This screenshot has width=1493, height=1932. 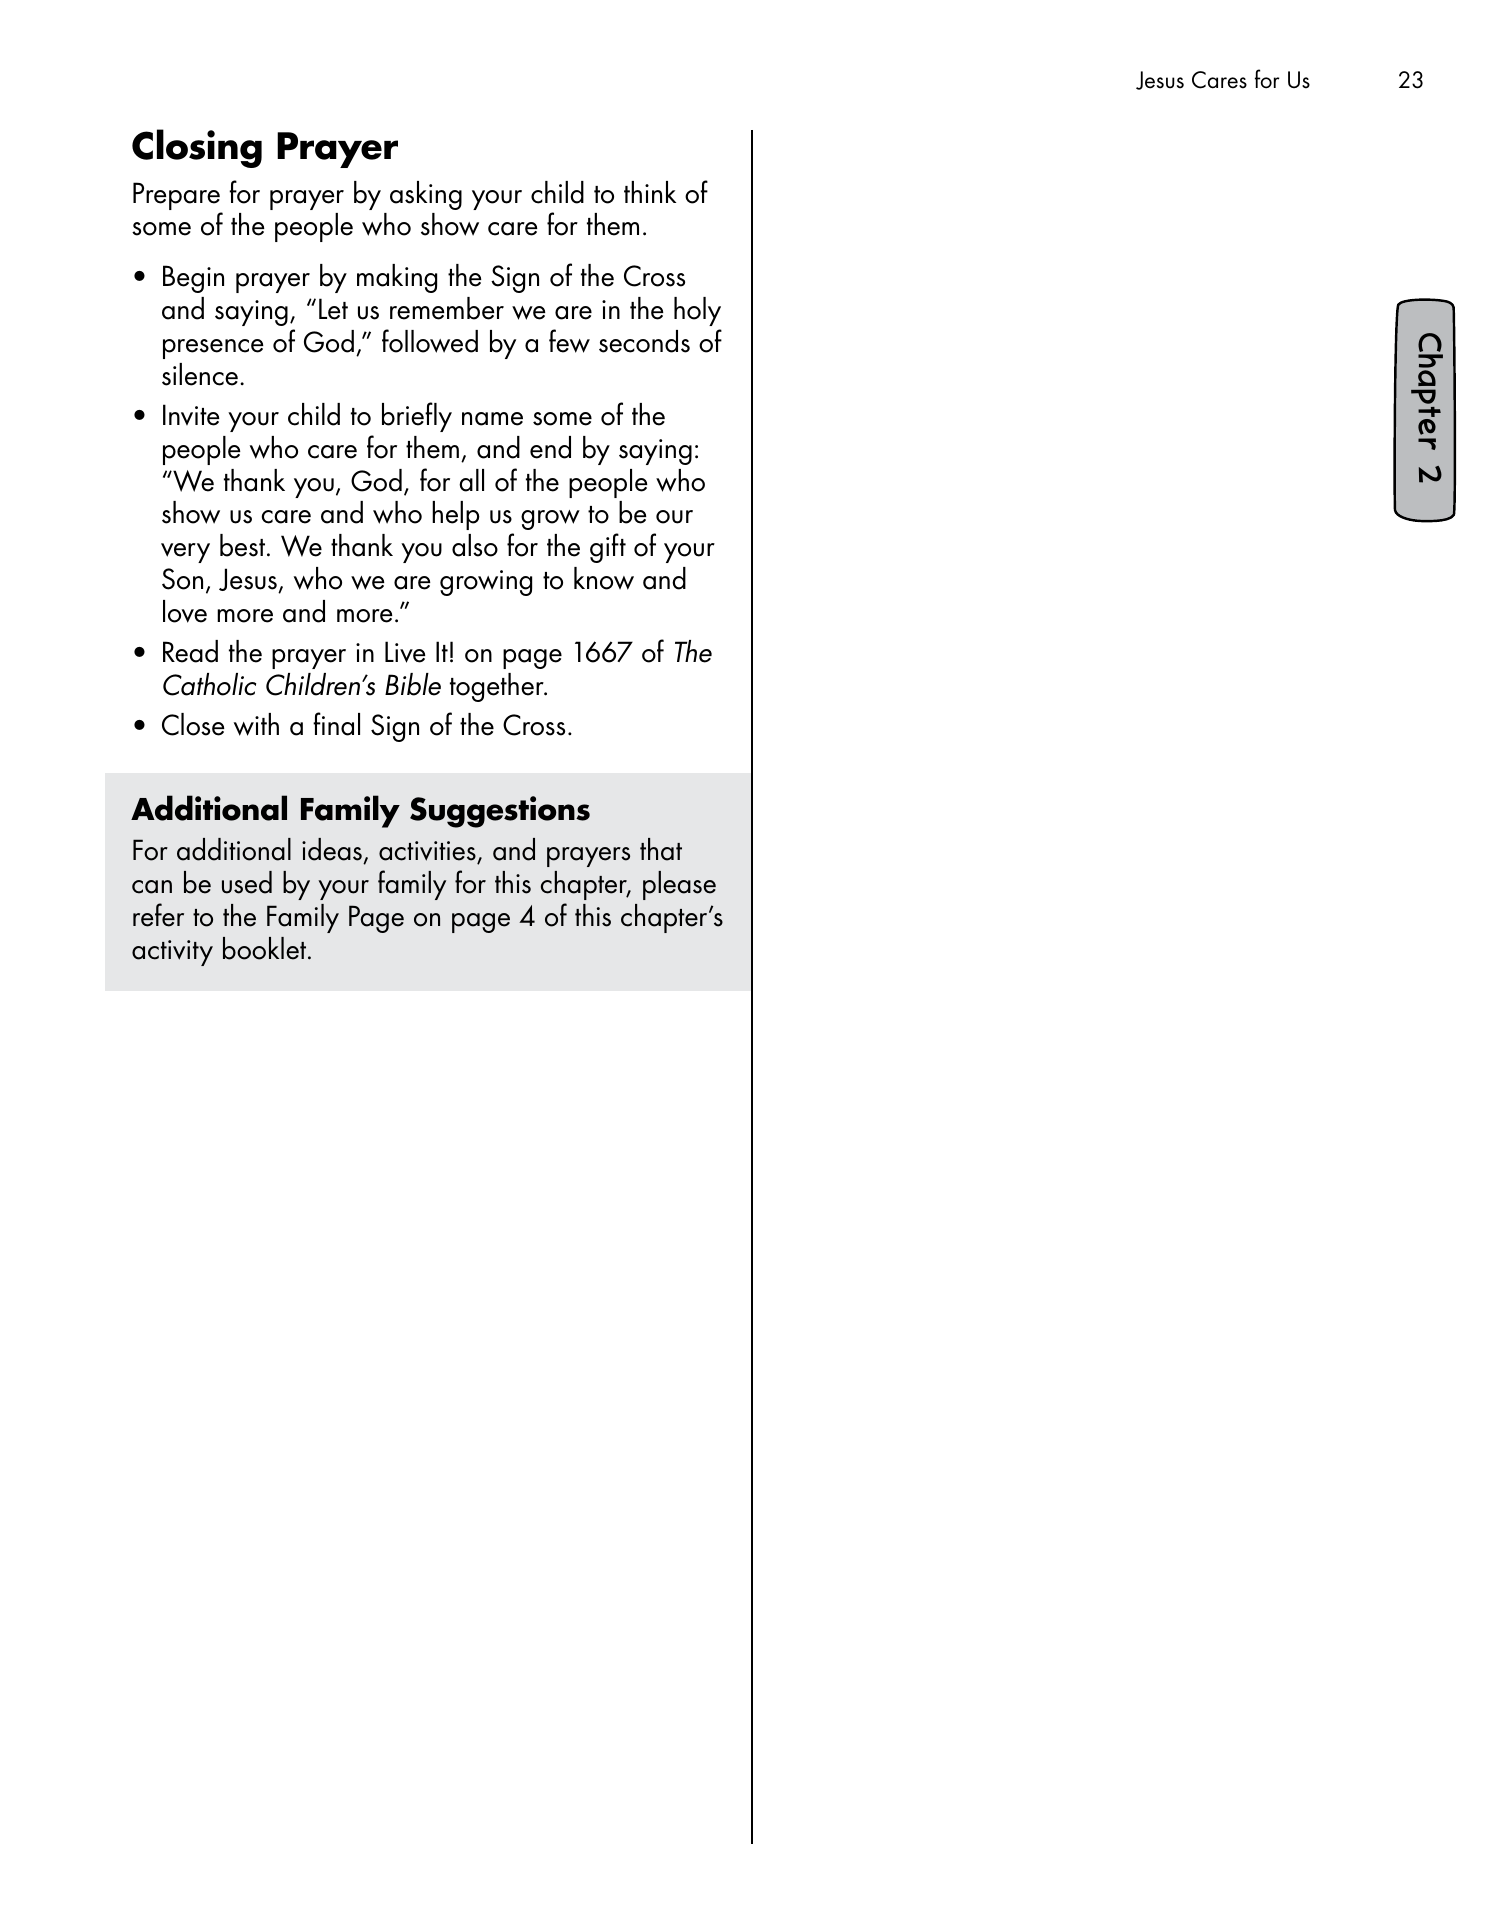 I want to click on think, so click(x=650, y=192).
